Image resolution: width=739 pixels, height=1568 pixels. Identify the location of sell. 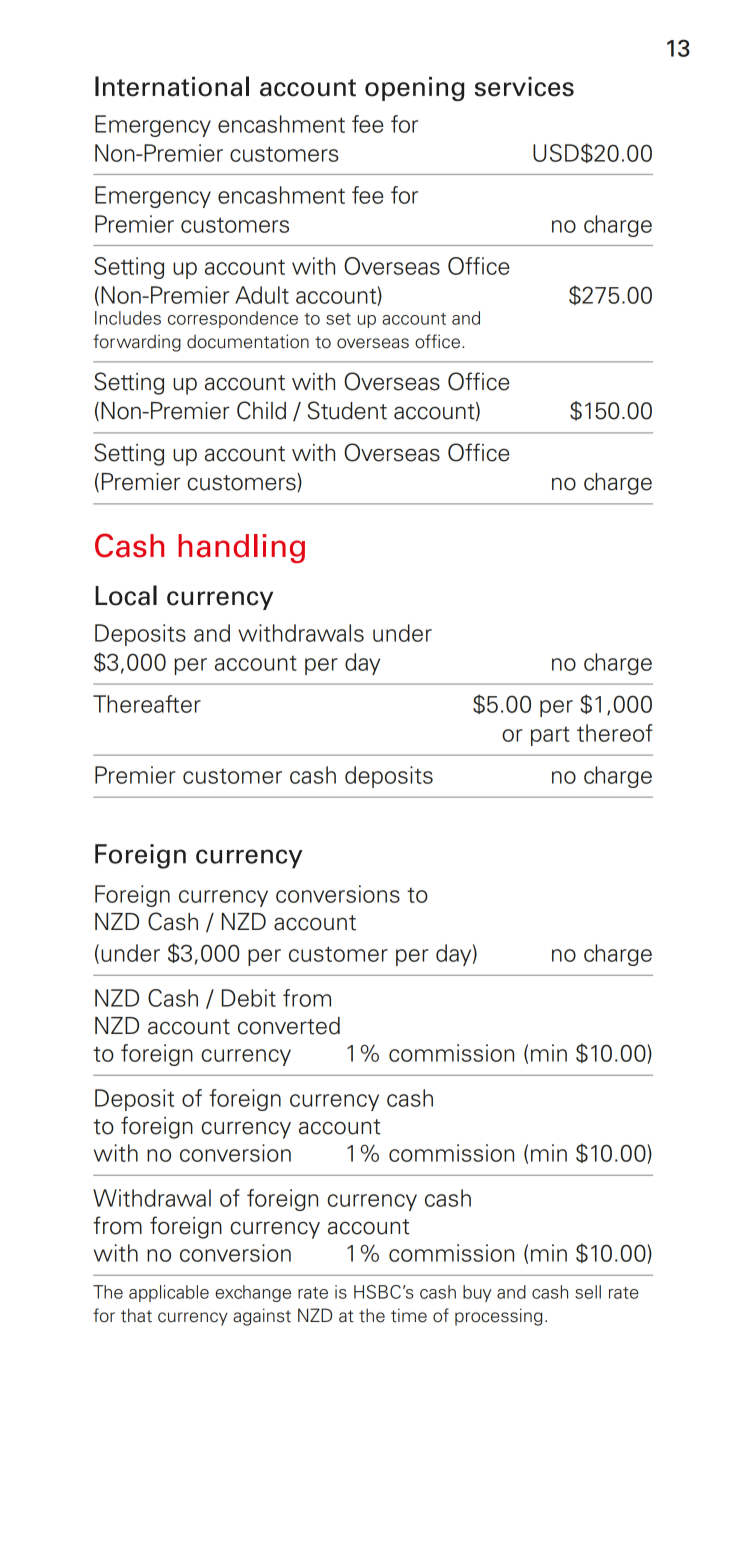
(588, 1292).
